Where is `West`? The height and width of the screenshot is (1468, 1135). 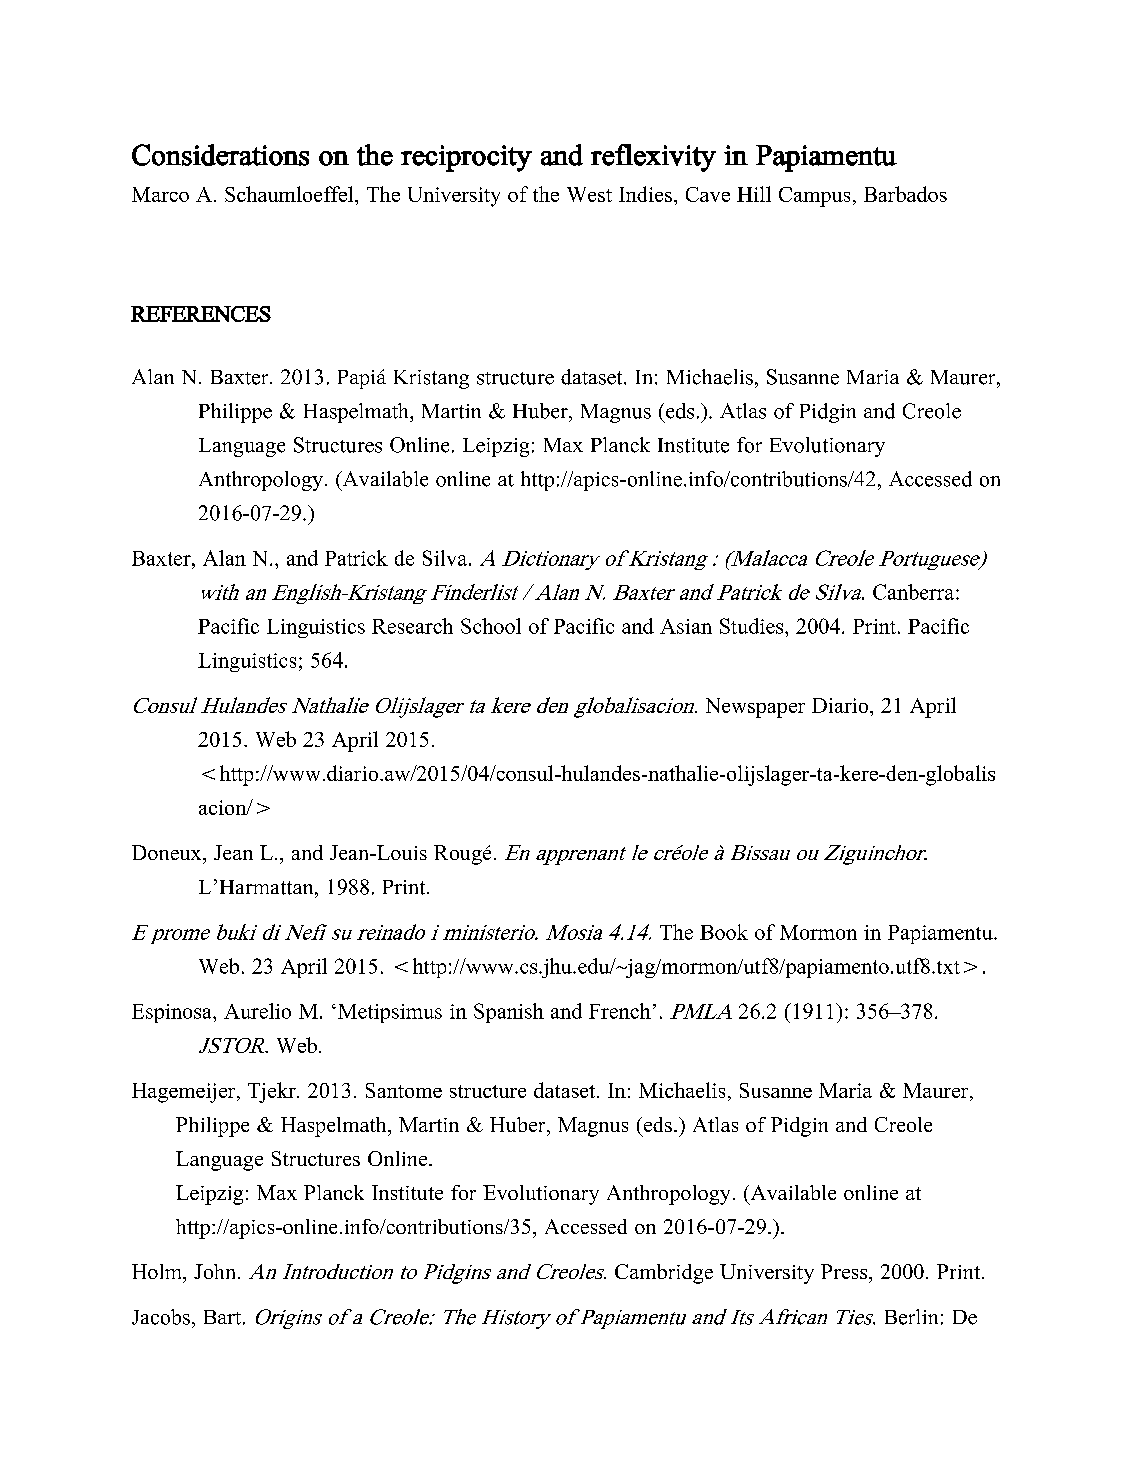
West is located at coordinates (589, 194).
